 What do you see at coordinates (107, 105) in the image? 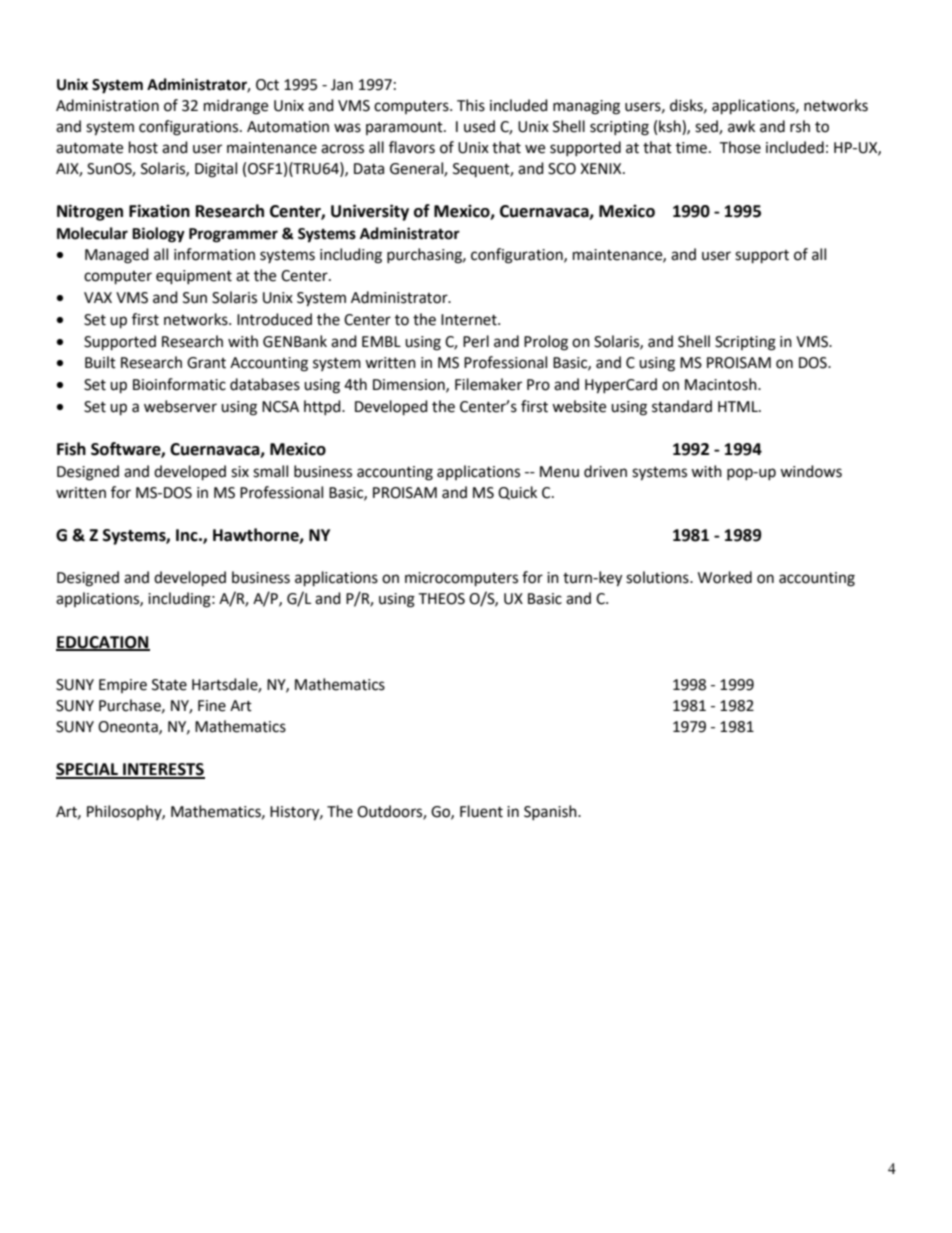
I see `Administration` at bounding box center [107, 105].
